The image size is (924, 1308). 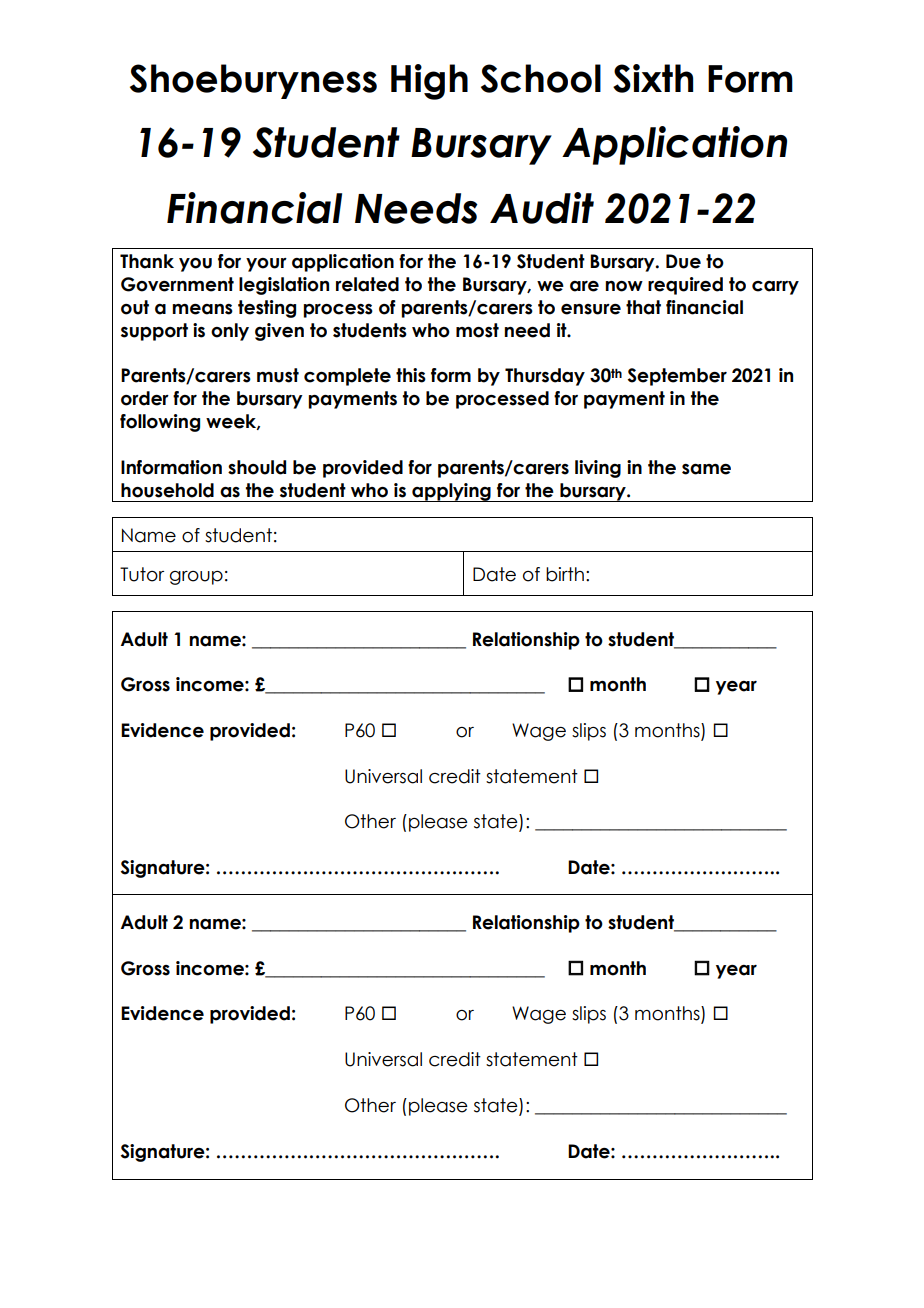 I want to click on Audit, so click(x=542, y=208).
